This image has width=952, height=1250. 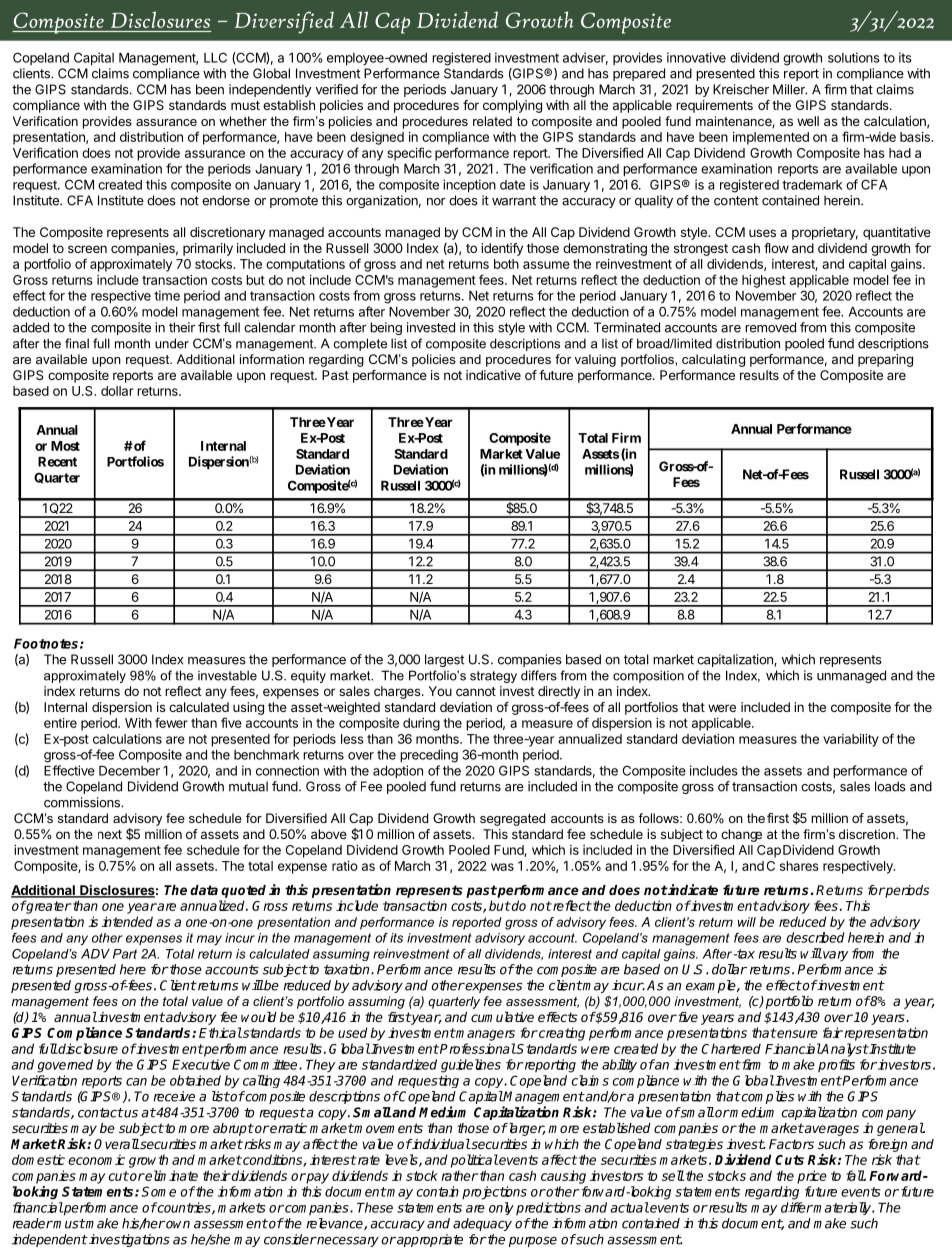 What do you see at coordinates (215, 57) in the image?
I see `LLC` at bounding box center [215, 57].
